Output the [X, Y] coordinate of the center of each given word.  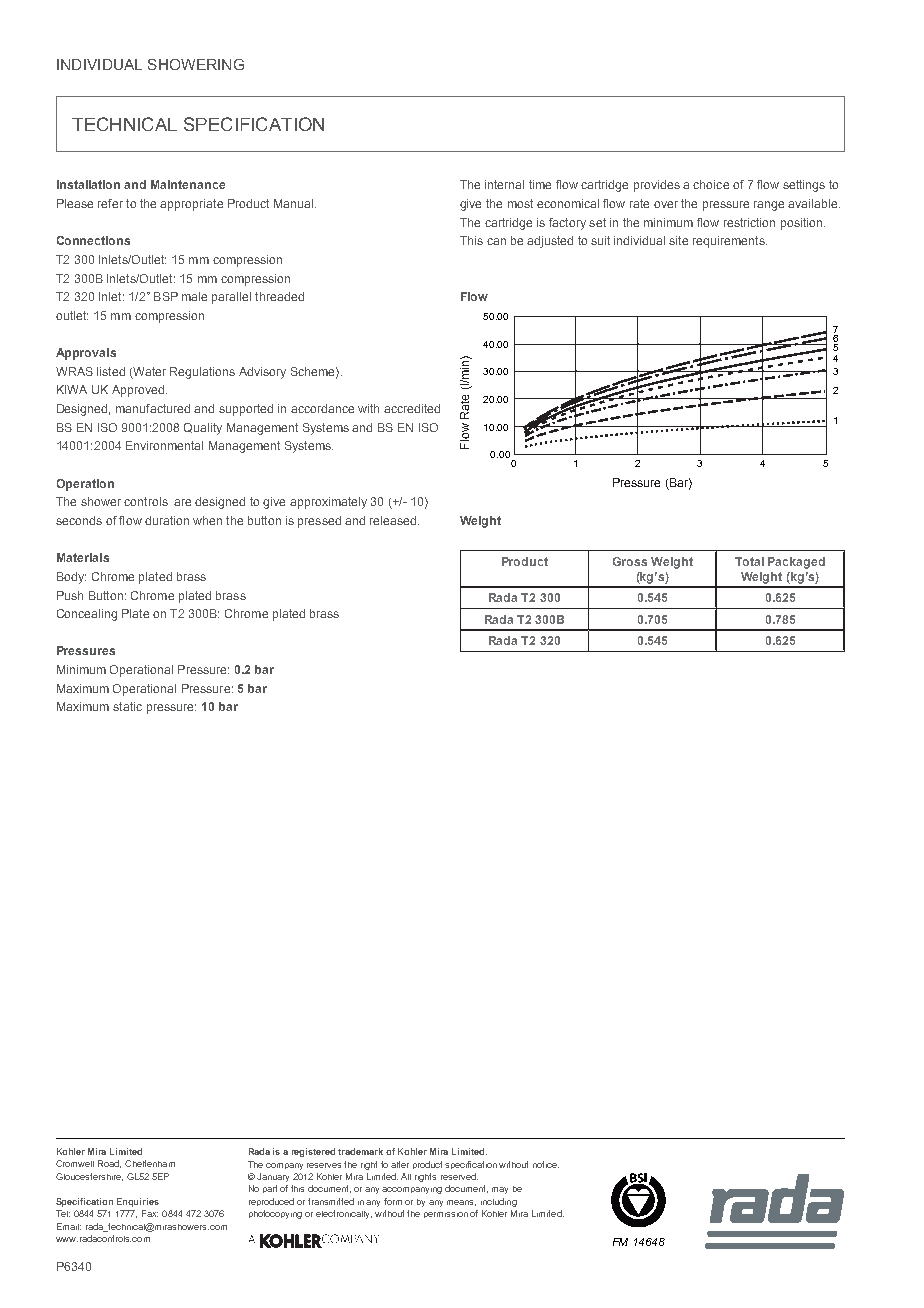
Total [749, 561]
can [496, 241]
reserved [459, 1176]
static [127, 706]
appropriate [191, 205]
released [394, 520]
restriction [749, 222]
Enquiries [138, 1202]
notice [546, 1164]
